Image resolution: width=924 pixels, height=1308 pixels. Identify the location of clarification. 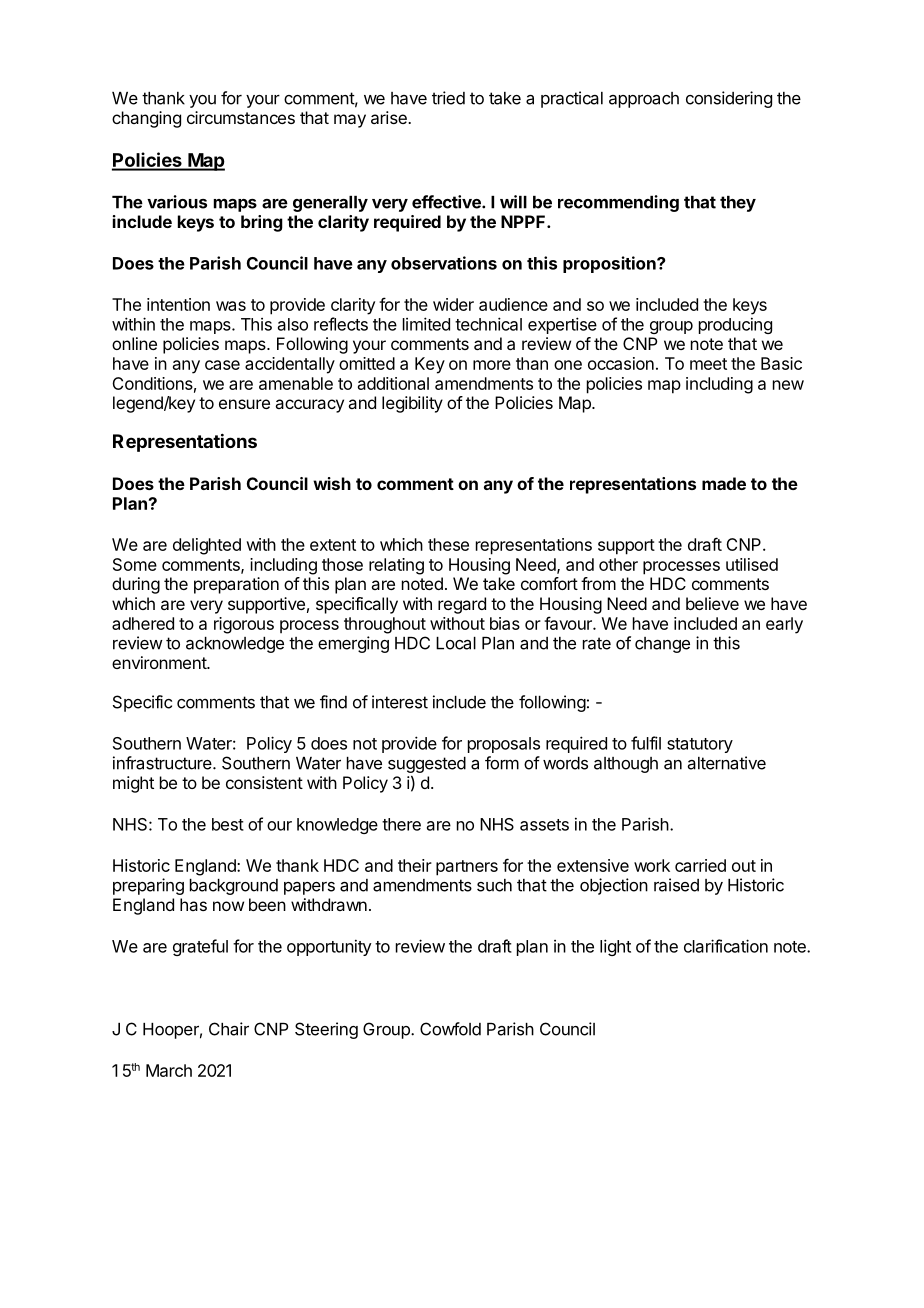
(726, 946).
